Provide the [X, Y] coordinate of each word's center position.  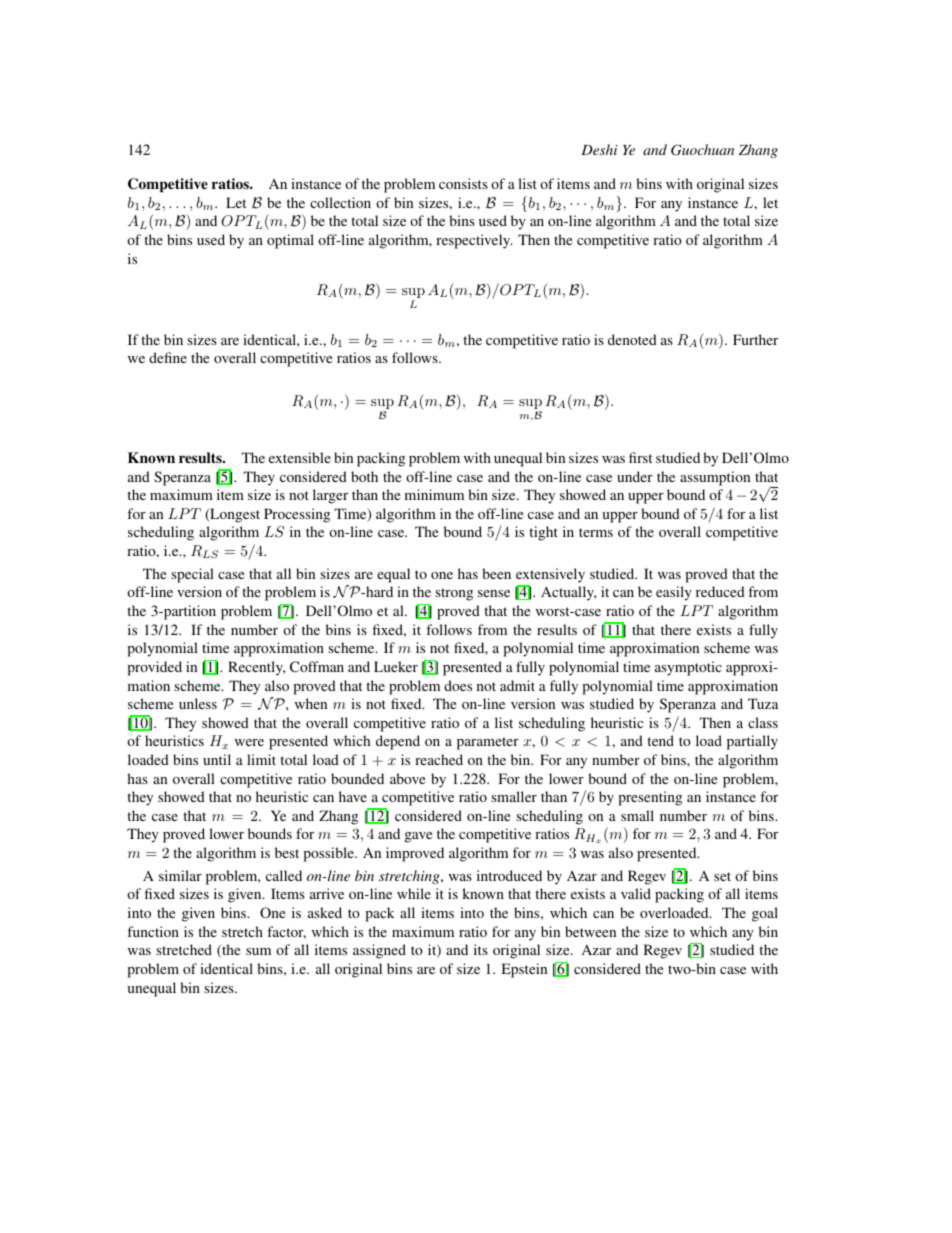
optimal [290, 241]
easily [674, 593]
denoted [632, 339]
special [192, 575]
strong [454, 594]
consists [463, 183]
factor [286, 932]
